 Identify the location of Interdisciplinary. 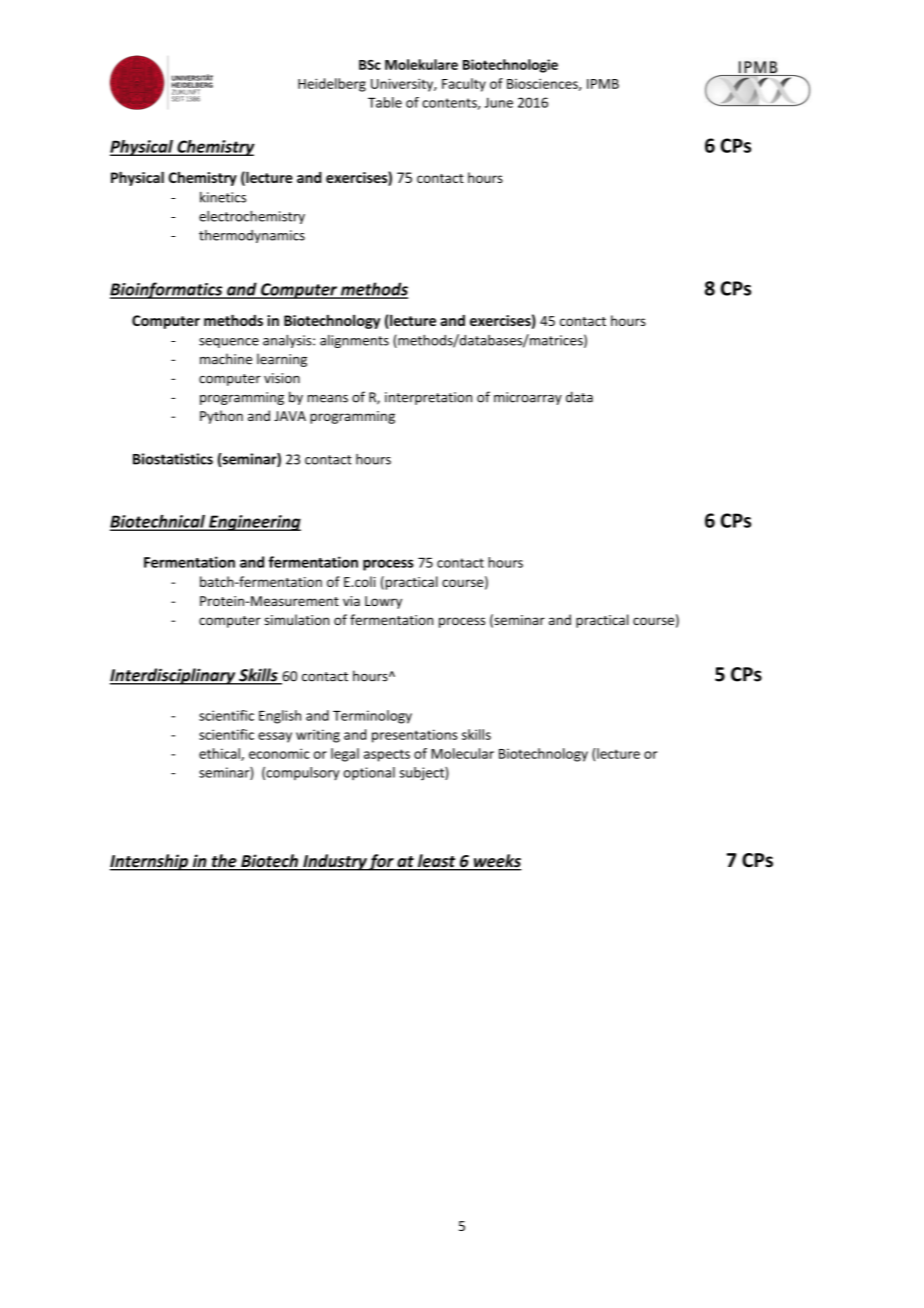
(174, 676).
